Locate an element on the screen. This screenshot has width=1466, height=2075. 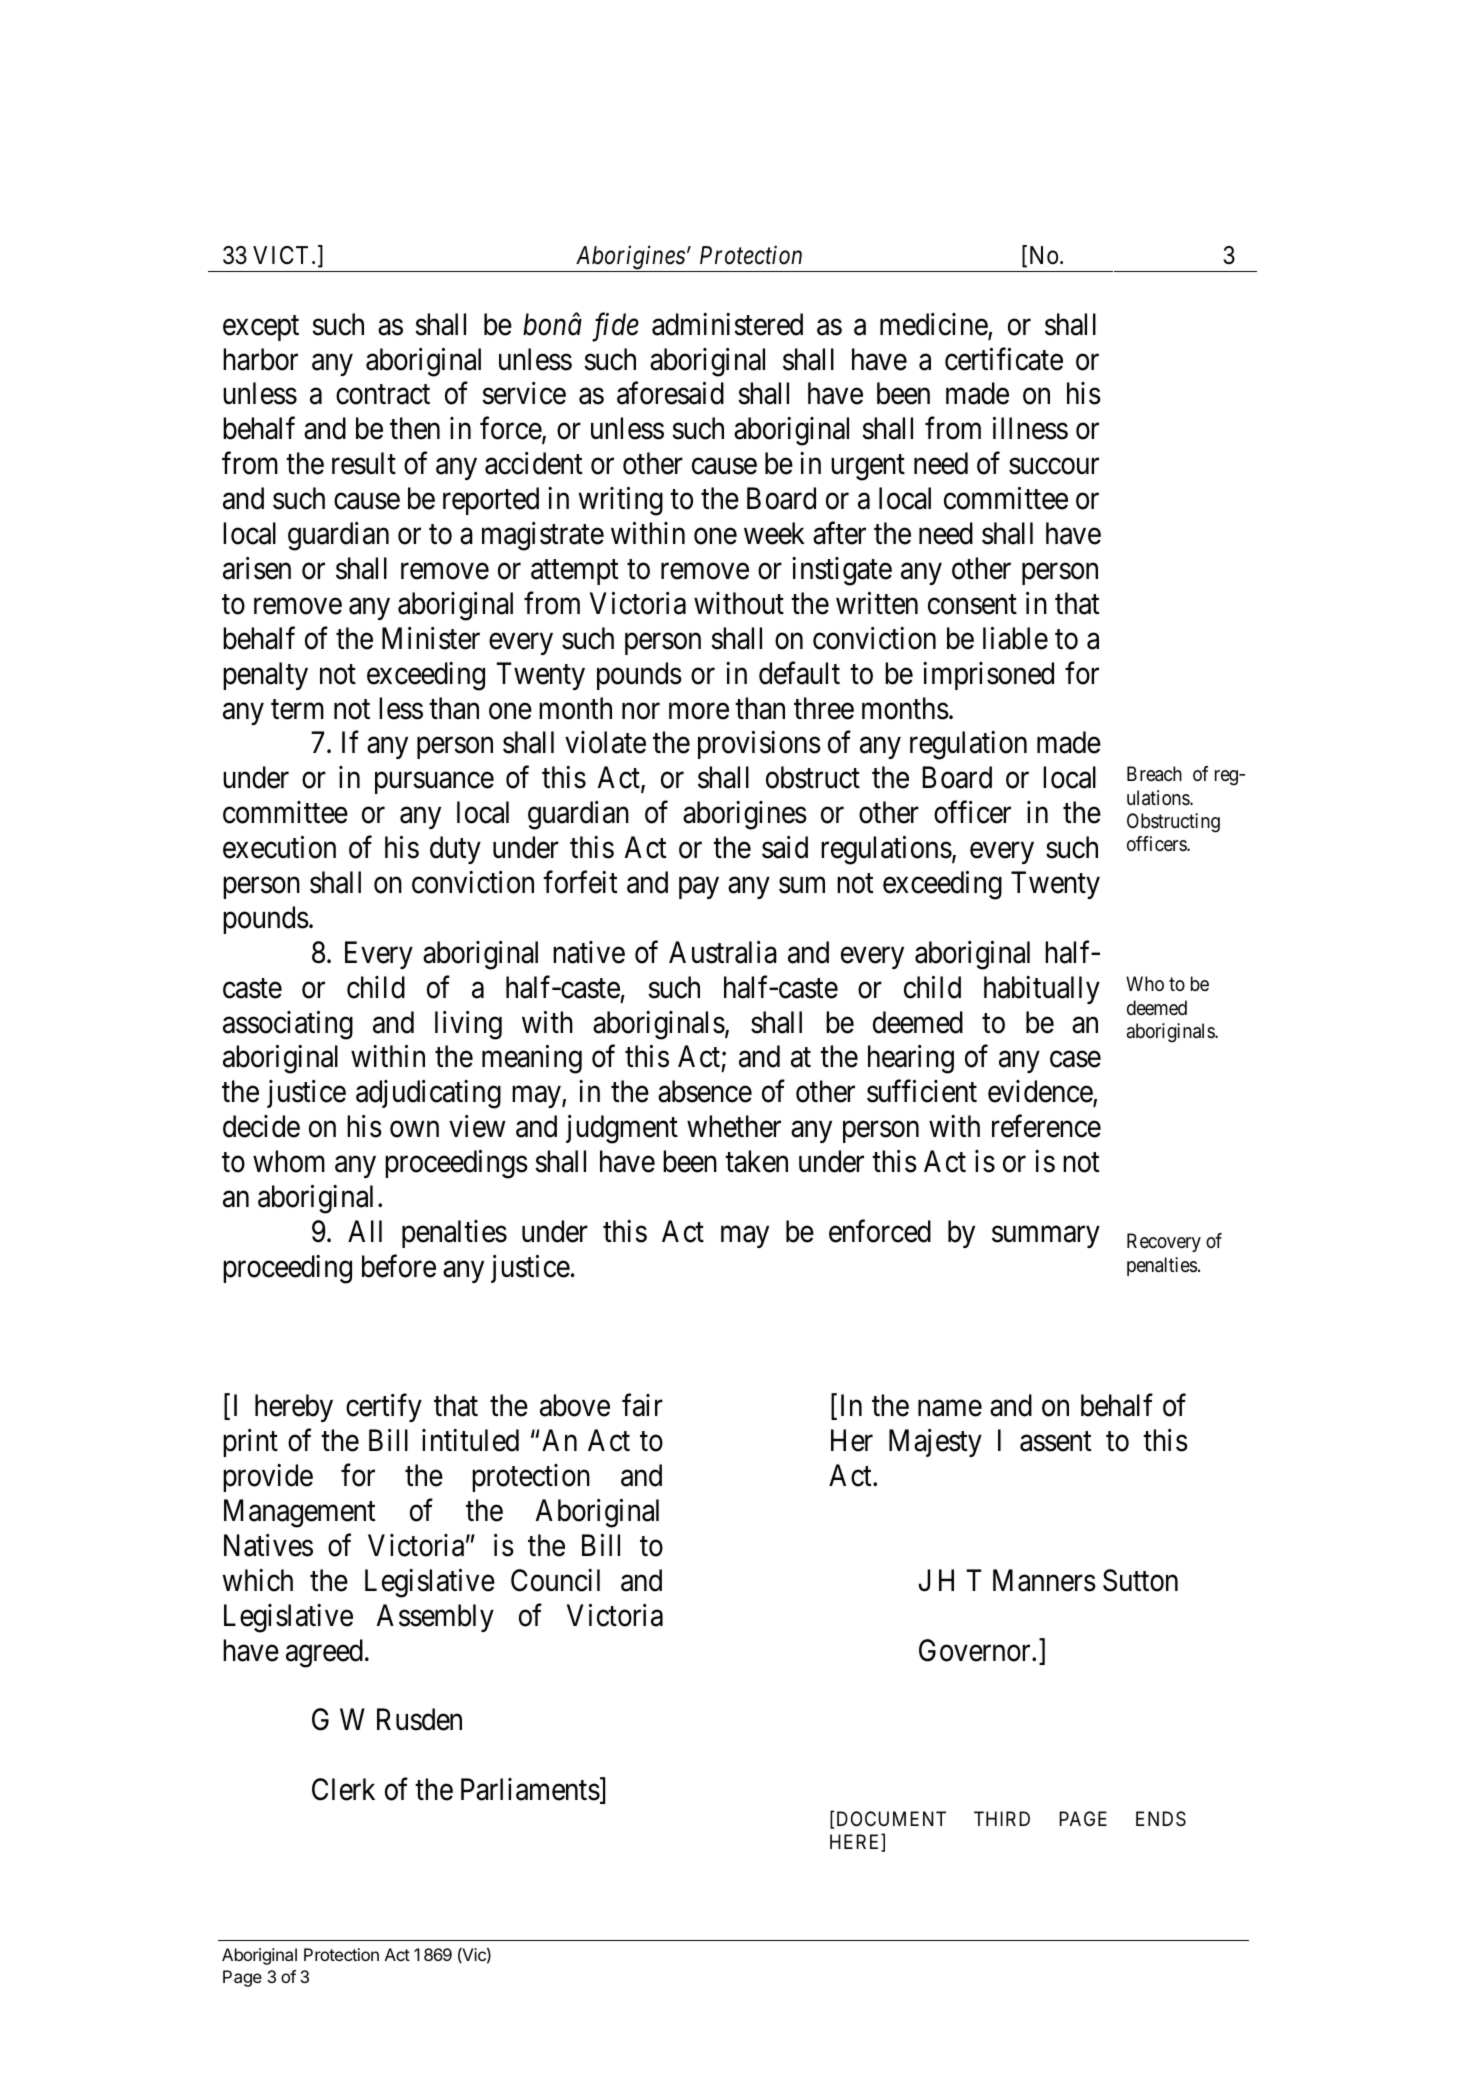
absence is located at coordinates (705, 1091).
